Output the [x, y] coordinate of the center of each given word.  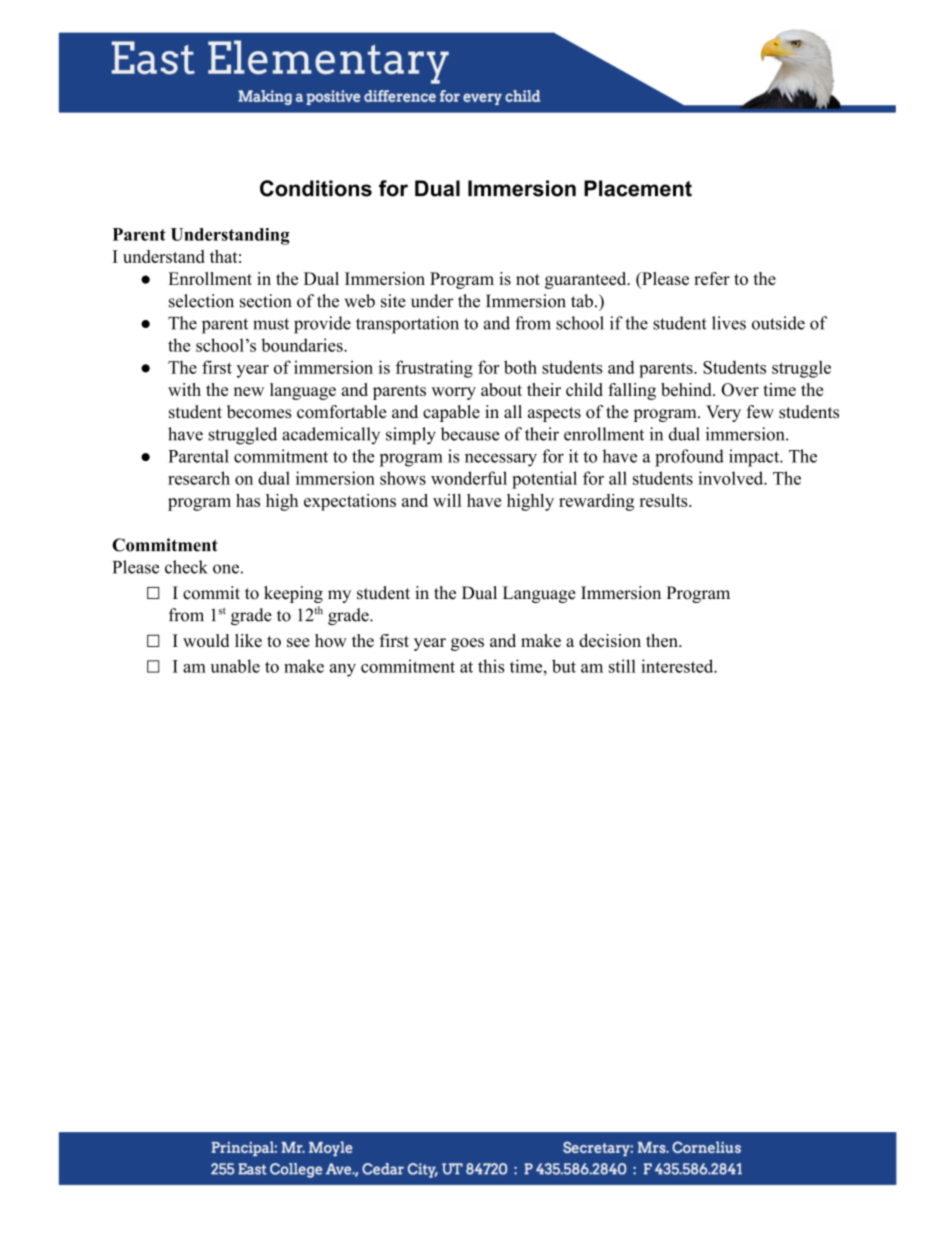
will [447, 500]
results [664, 500]
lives [729, 323]
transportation [407, 325]
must [271, 324]
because [470, 434]
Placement [638, 188]
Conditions [316, 188]
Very [723, 413]
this [491, 666]
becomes [259, 412]
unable [235, 666]
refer [712, 278]
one [226, 569]
